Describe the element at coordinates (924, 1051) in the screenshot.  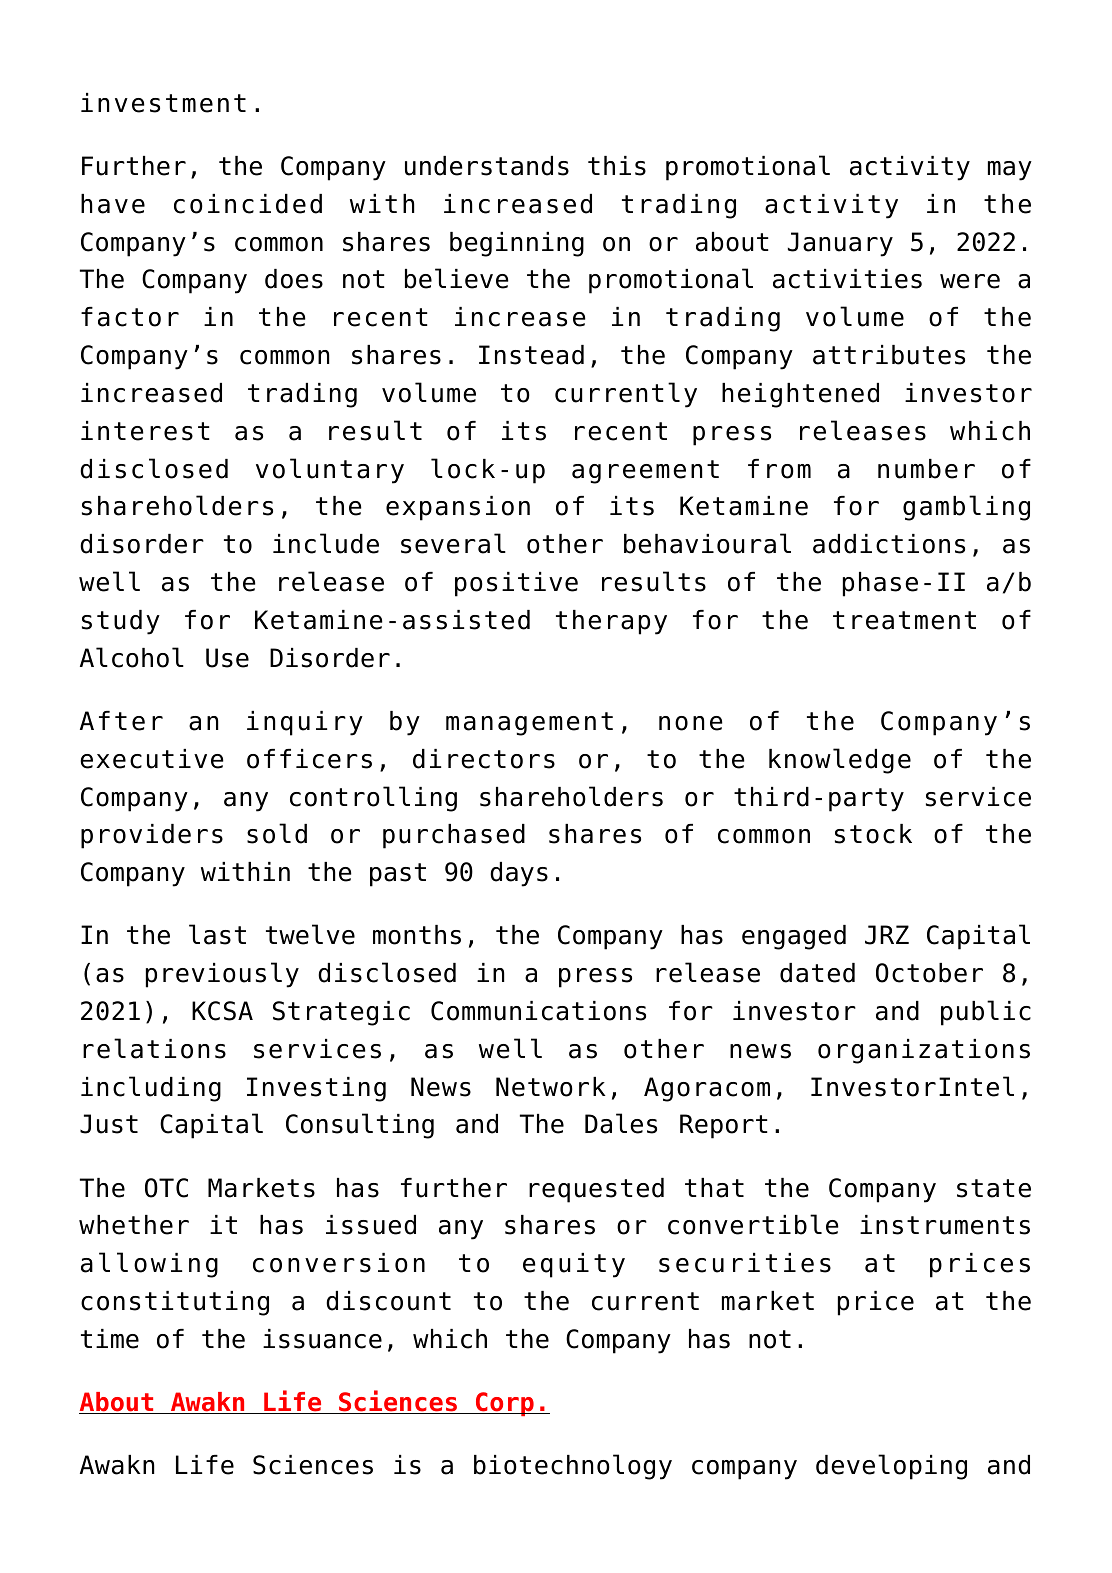
I see `organizations` at that location.
